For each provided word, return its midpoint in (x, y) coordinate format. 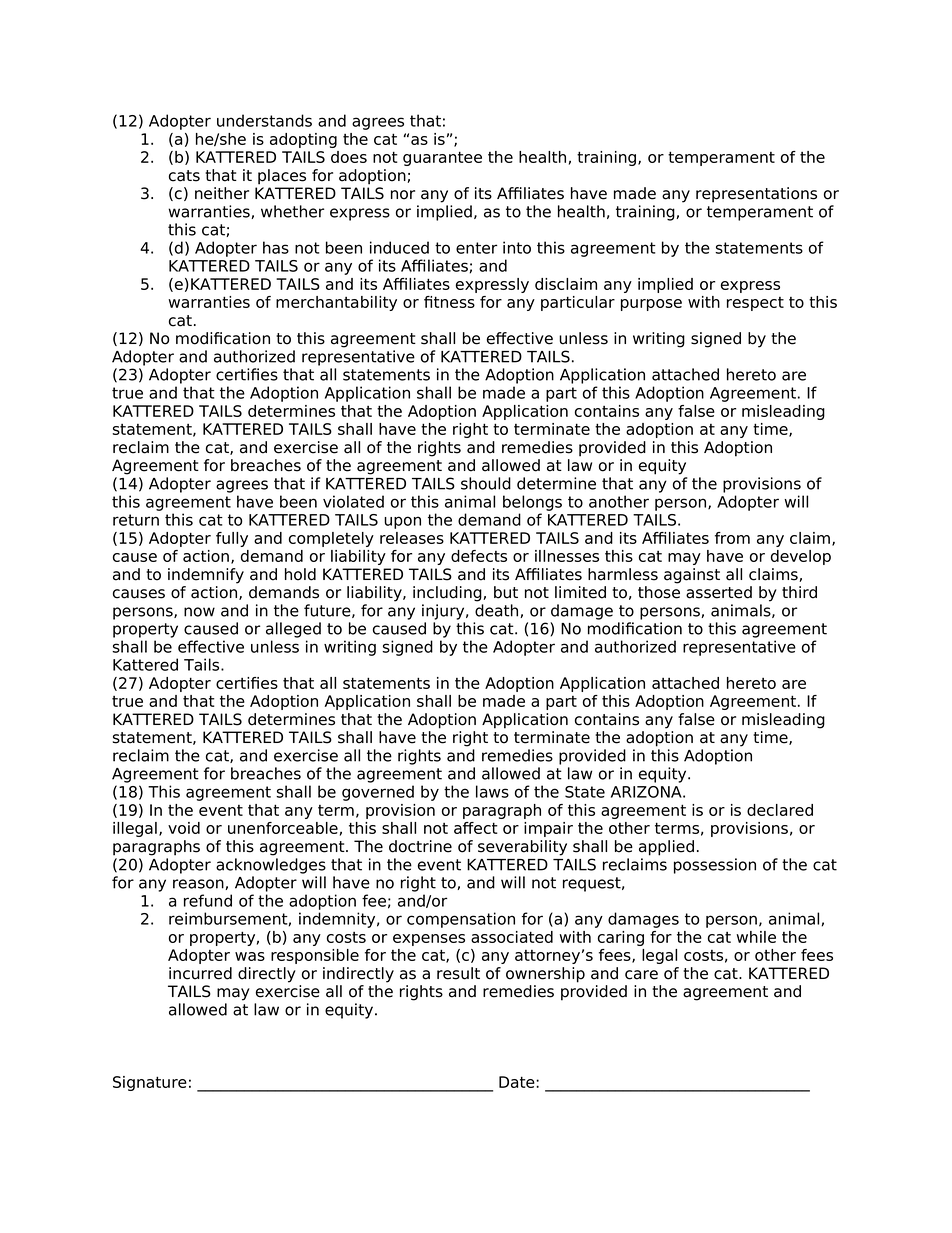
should (486, 483)
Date (518, 1082)
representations (756, 195)
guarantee (442, 158)
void (184, 828)
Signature (150, 1083)
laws (492, 791)
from (732, 538)
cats (184, 176)
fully (232, 539)
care (641, 975)
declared (780, 810)
